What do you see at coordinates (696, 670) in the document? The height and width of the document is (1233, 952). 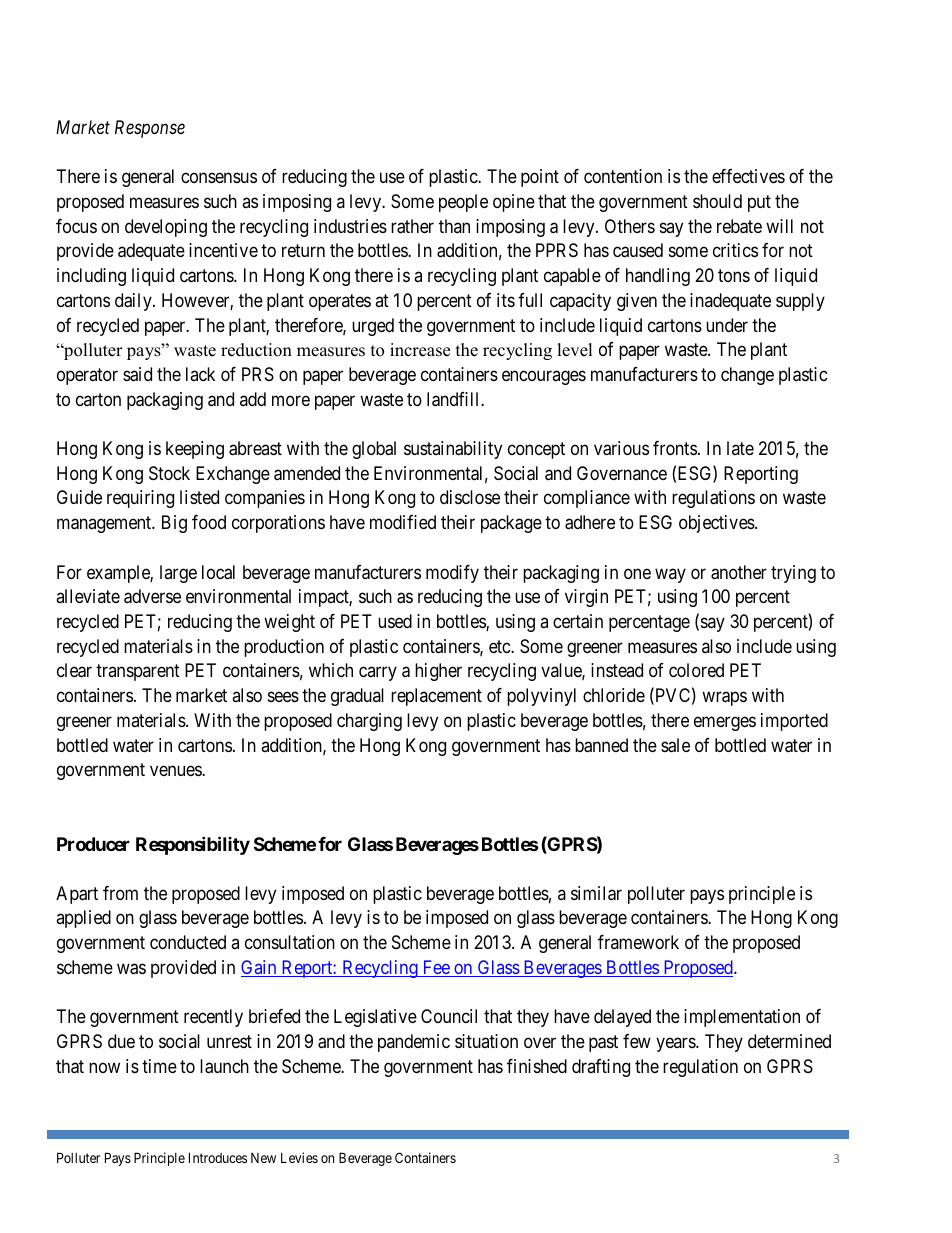 I see `colored` at bounding box center [696, 670].
